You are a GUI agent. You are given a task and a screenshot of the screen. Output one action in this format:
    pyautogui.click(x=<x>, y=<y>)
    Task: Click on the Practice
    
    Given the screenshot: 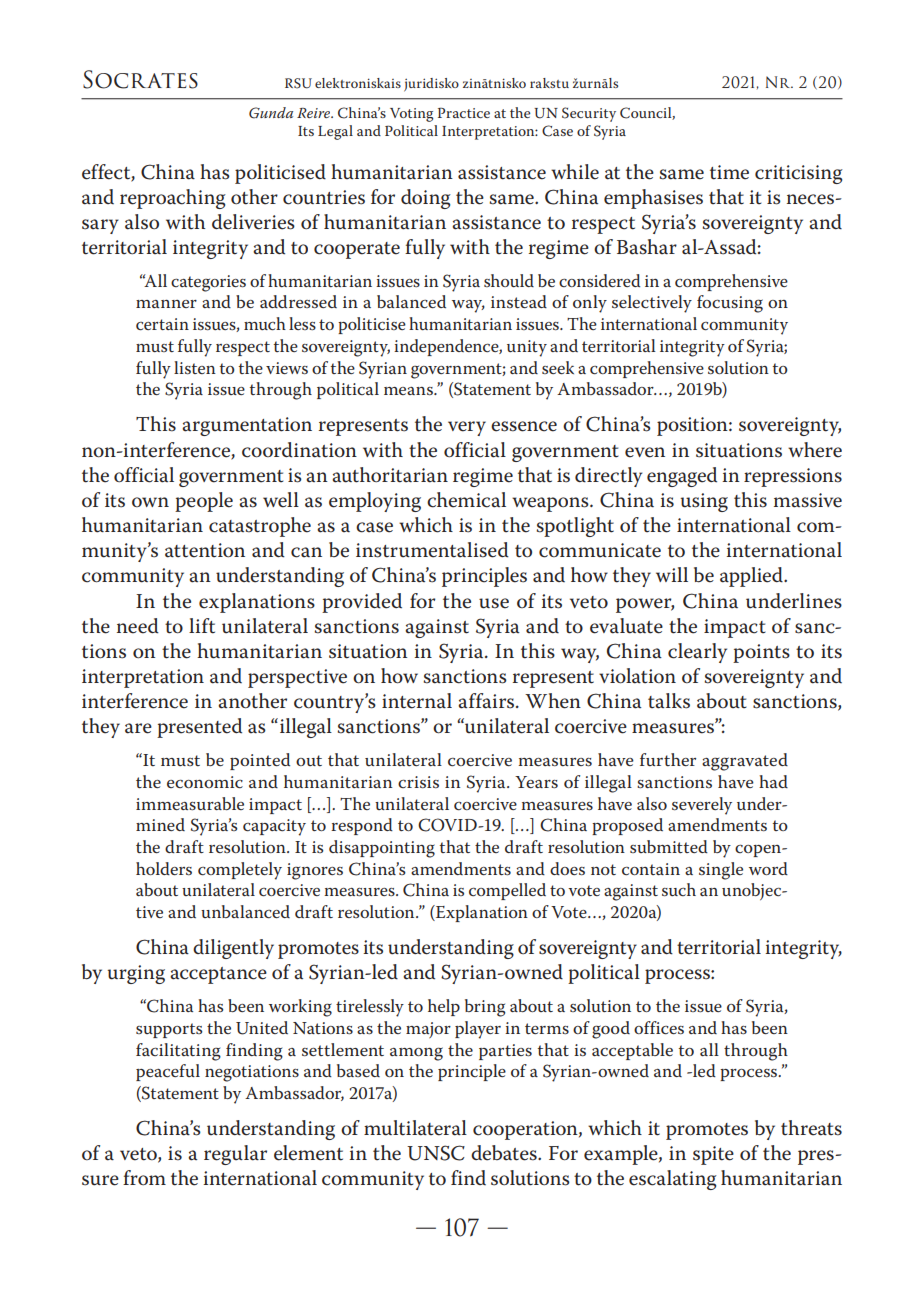 What is the action you would take?
    pyautogui.click(x=464, y=113)
